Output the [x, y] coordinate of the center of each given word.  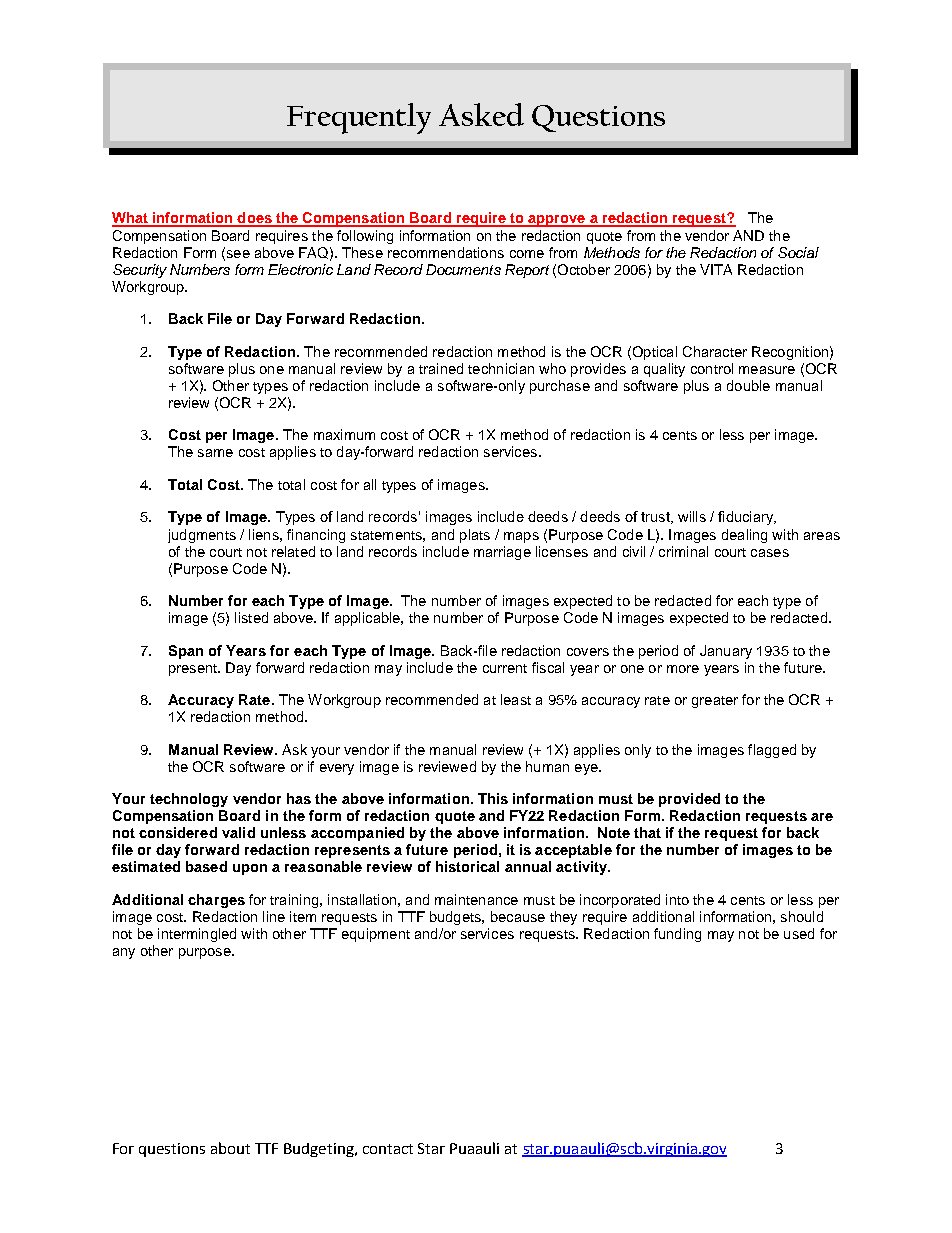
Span [186, 652]
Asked [481, 114]
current [505, 668]
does [254, 219]
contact [388, 1149]
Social [798, 252]
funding [677, 935]
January [726, 652]
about [230, 1148]
